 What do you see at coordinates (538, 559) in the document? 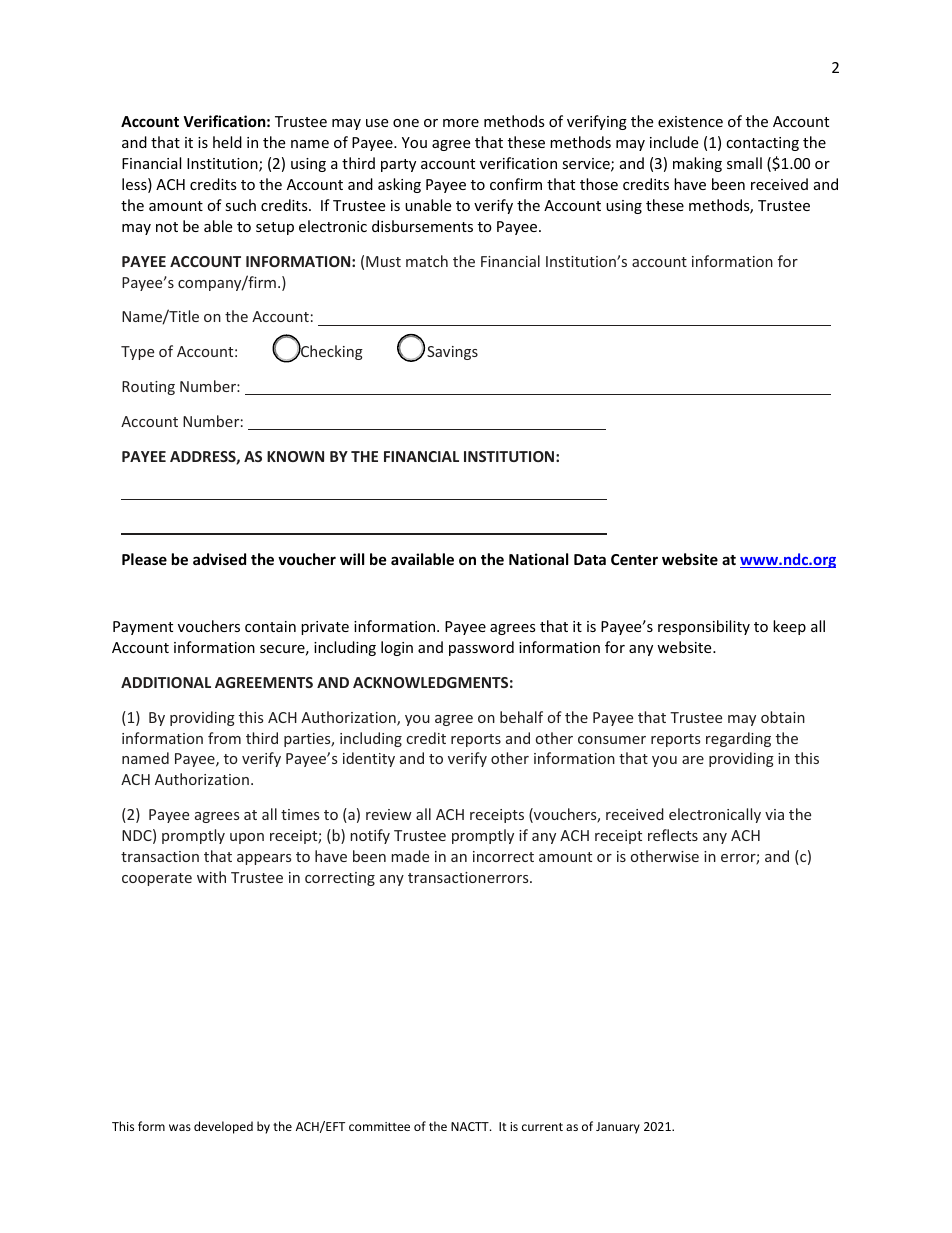
I see `National` at bounding box center [538, 559].
